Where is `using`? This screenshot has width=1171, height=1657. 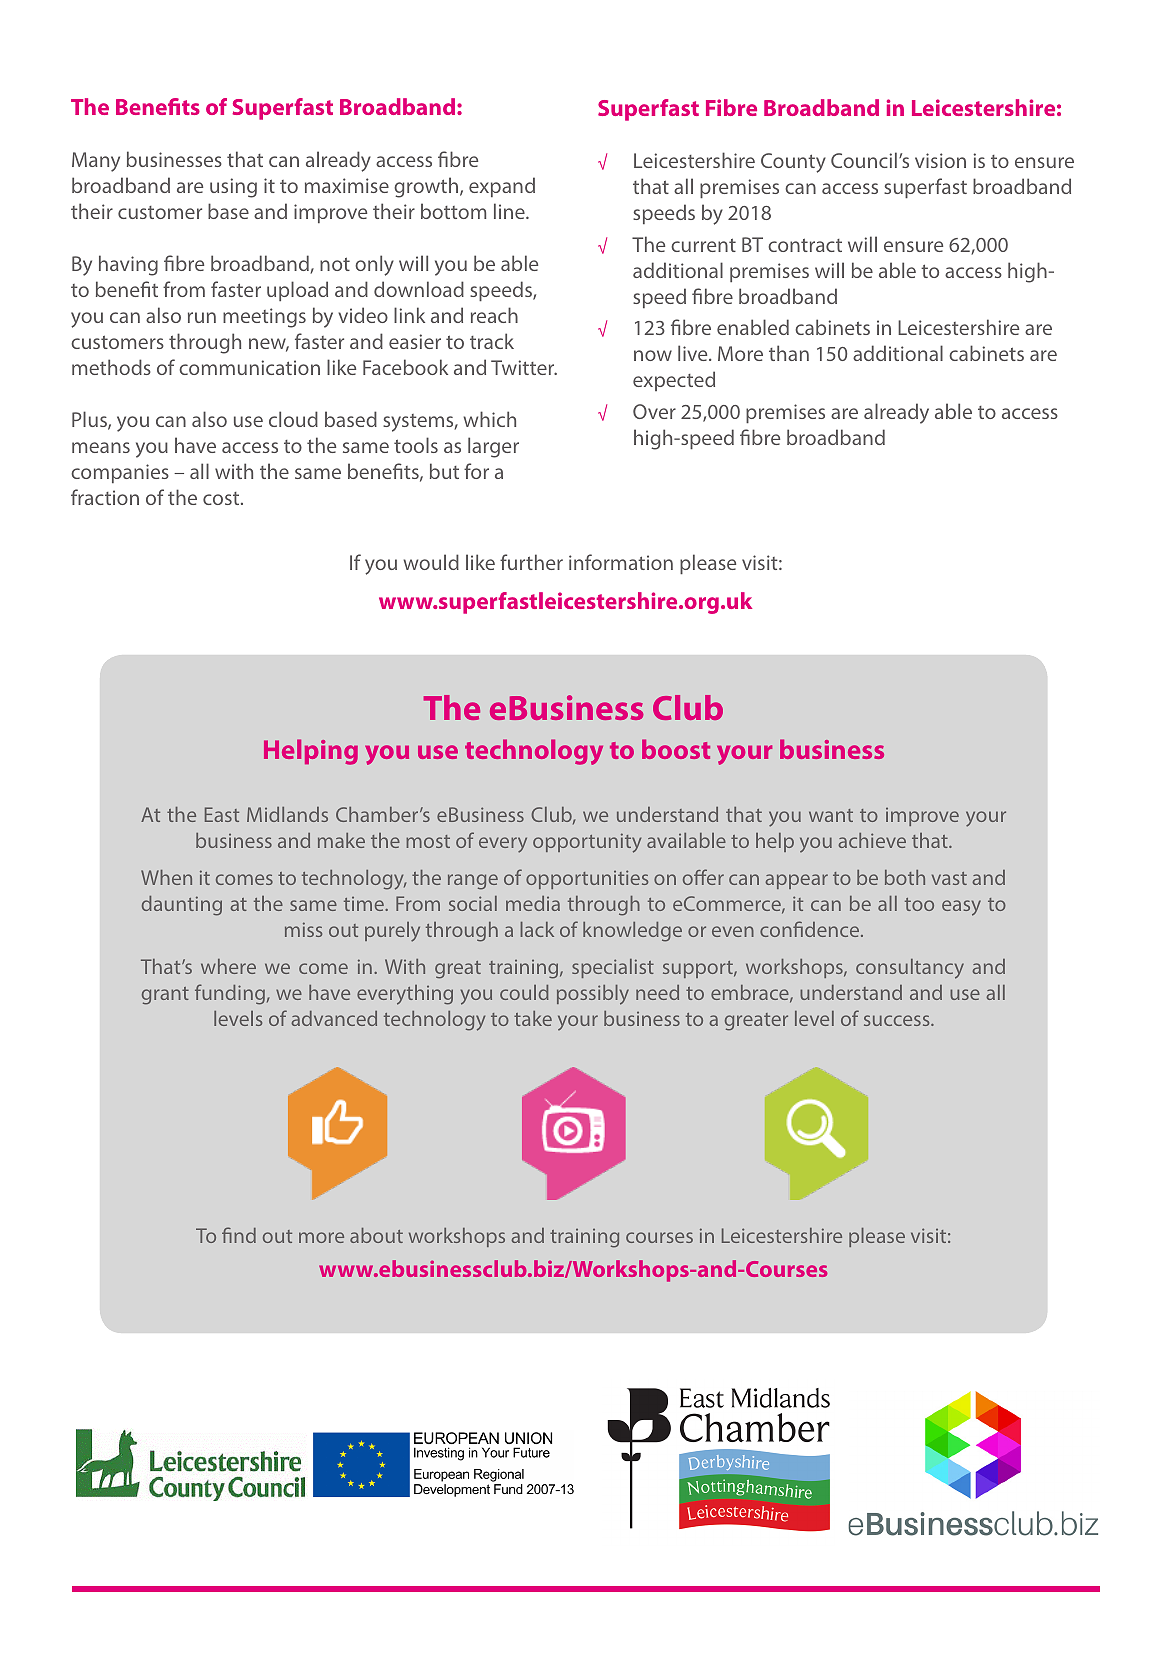
using is located at coordinates (233, 188).
